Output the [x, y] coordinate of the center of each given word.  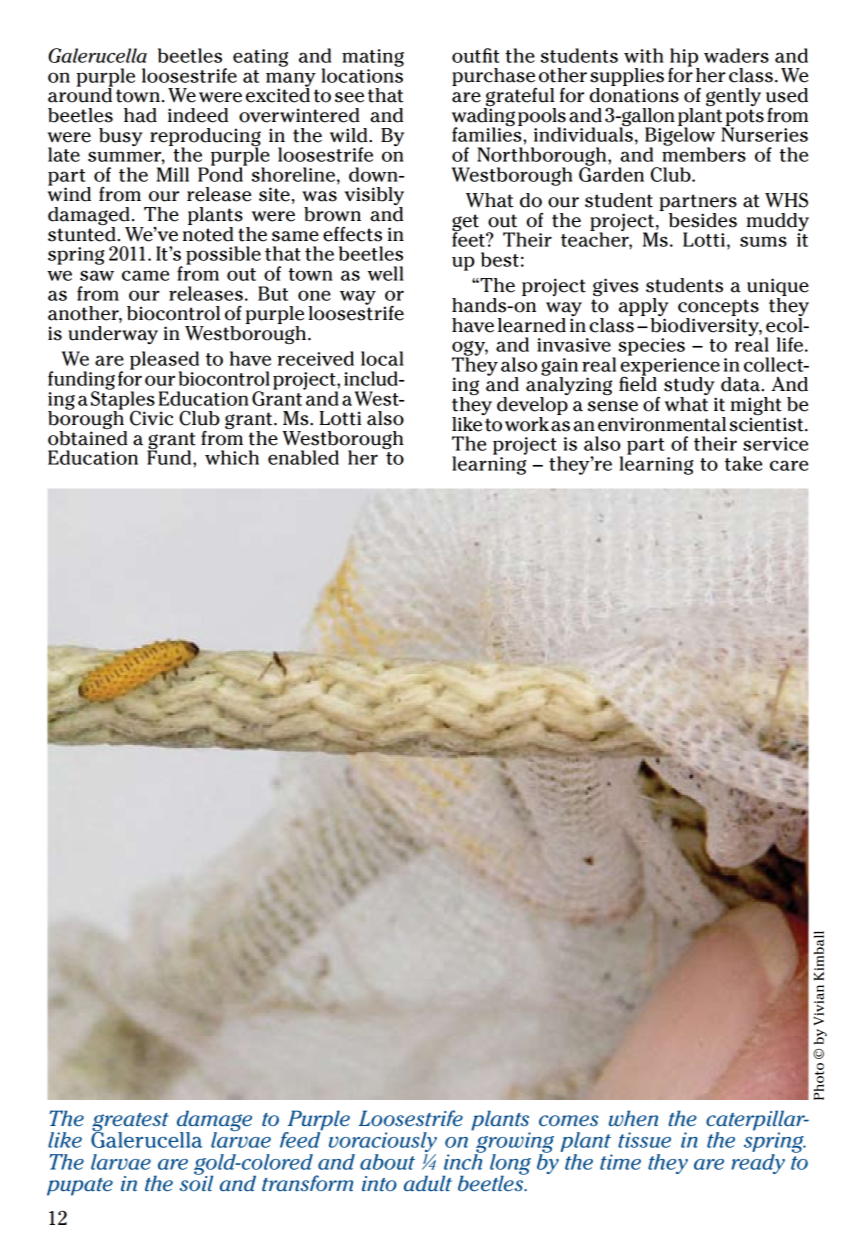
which [232, 457]
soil [196, 1182]
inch [463, 1161]
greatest [130, 1123]
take [743, 463]
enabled [303, 457]
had [140, 115]
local [382, 358]
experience [670, 368]
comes [568, 1120]
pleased [164, 361]
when [633, 1118]
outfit [476, 55]
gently [733, 97]
